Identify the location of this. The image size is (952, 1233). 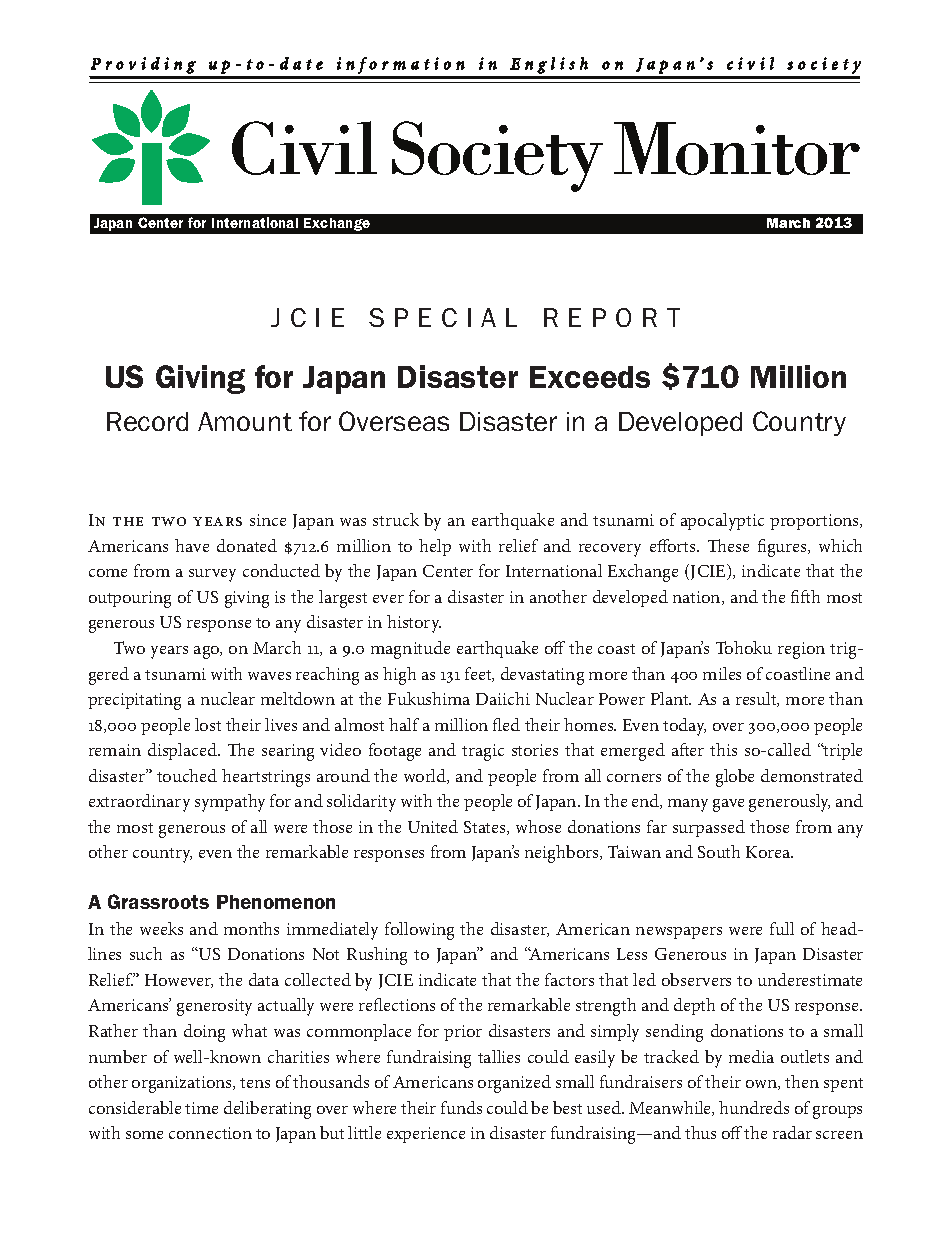
(723, 749).
